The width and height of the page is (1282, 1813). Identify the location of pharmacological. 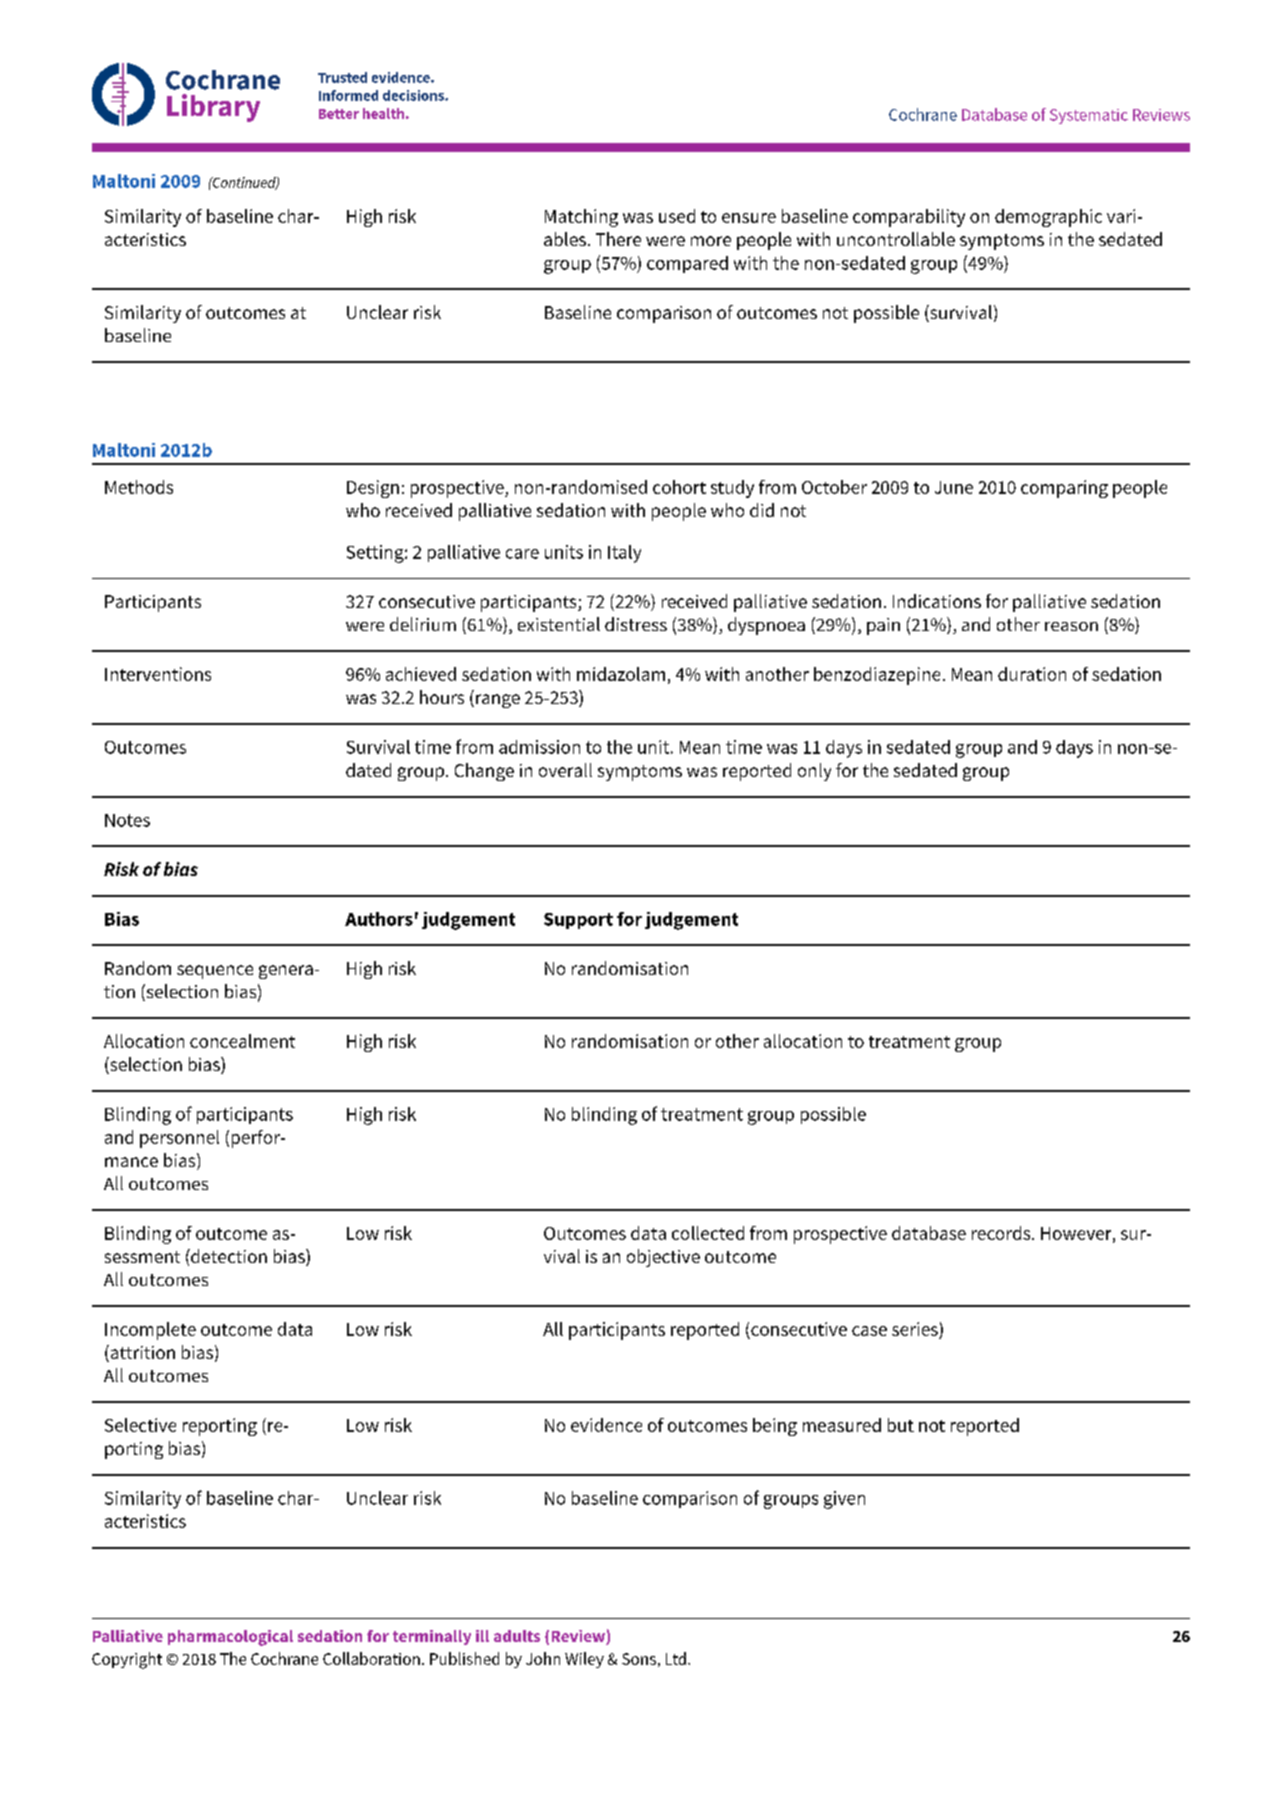
(230, 1638).
